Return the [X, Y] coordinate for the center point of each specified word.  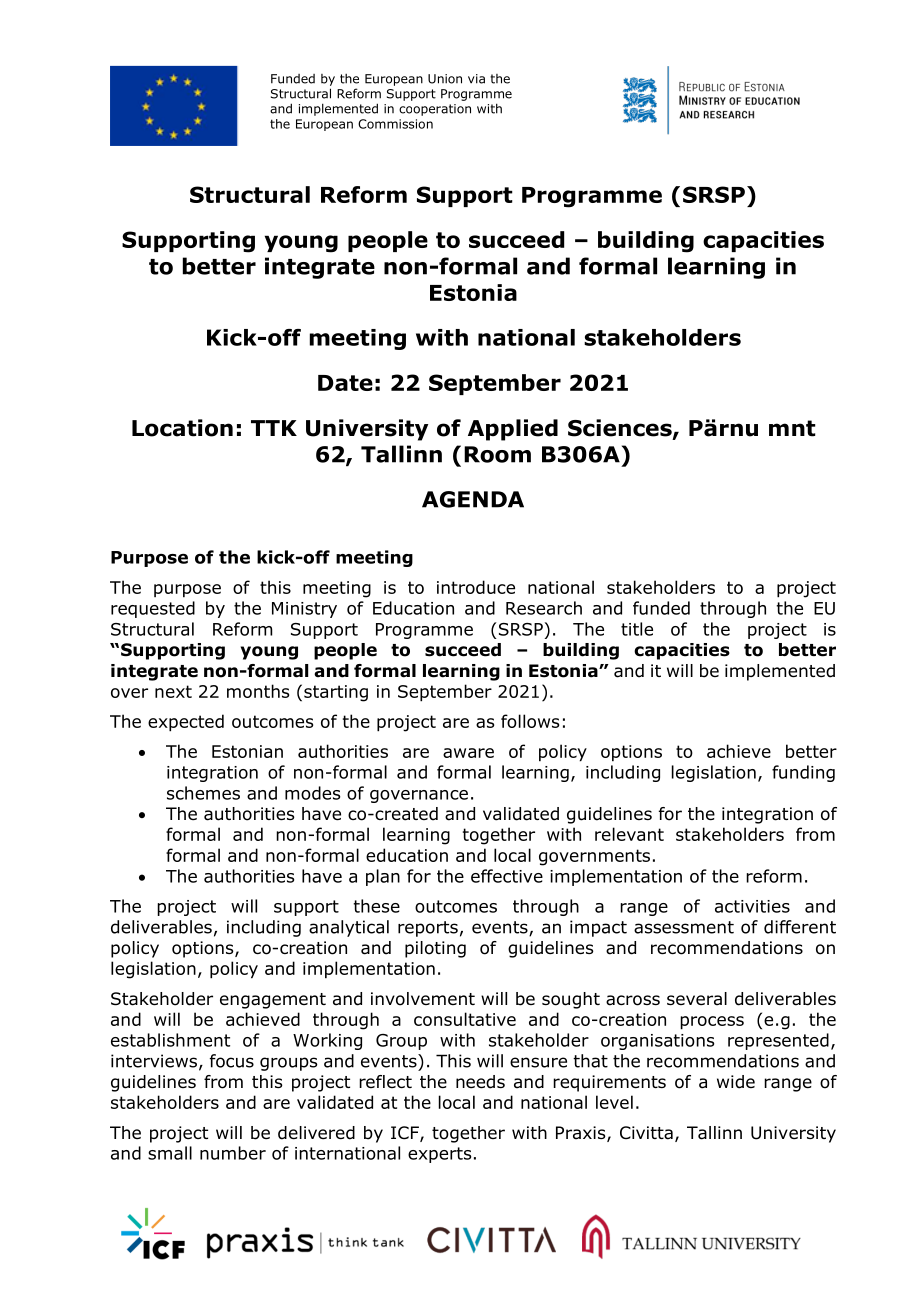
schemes [203, 793]
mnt [792, 428]
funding [803, 773]
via [476, 79]
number [233, 1153]
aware [468, 753]
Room [497, 454]
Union [445, 79]
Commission [395, 124]
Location [182, 428]
